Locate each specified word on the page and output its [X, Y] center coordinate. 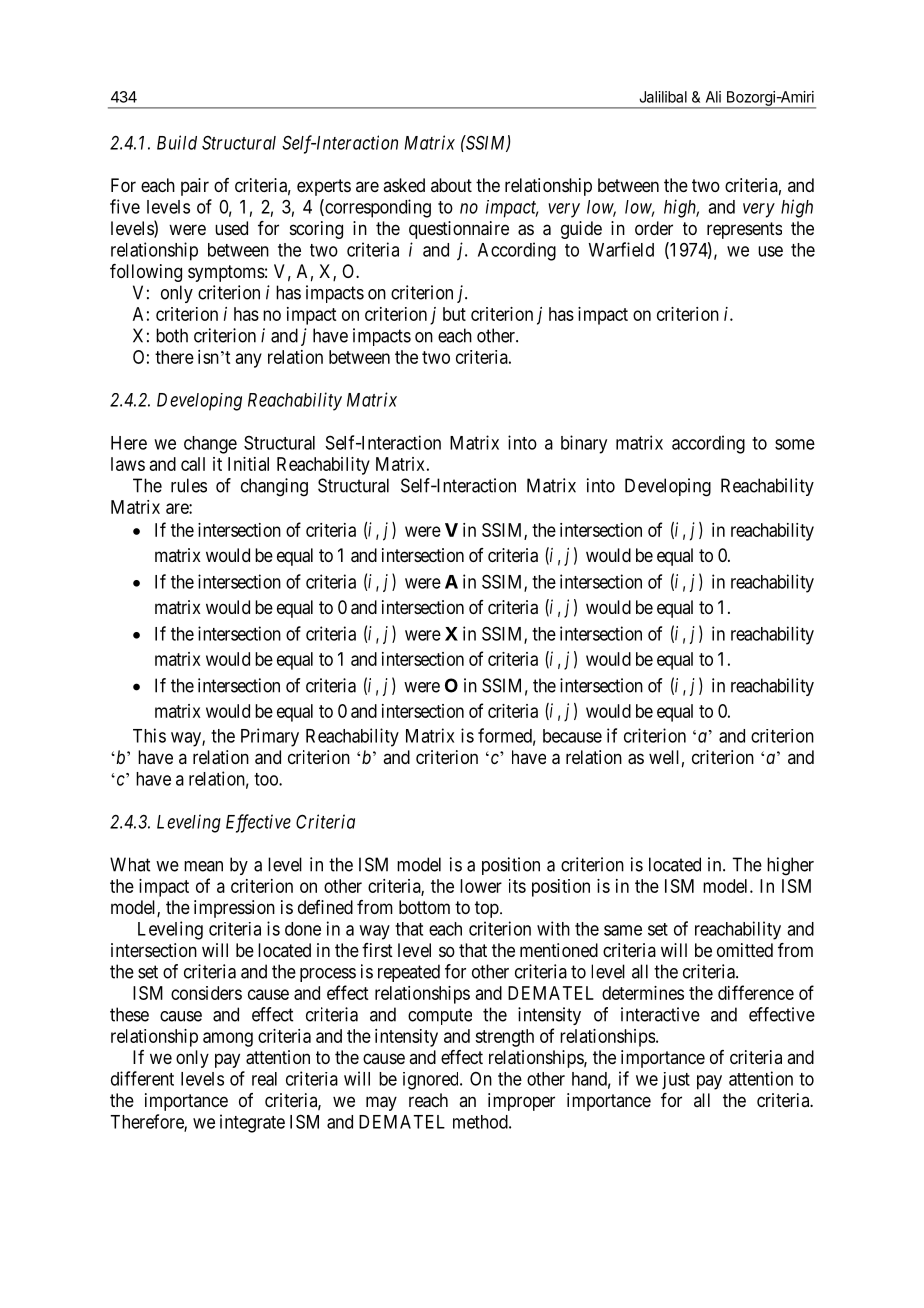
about [451, 185]
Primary [270, 737]
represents [744, 230]
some [795, 444]
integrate [252, 1123]
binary [584, 444]
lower [481, 886]
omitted [745, 950]
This [149, 735]
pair [195, 187]
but [454, 314]
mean [203, 866]
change [210, 445]
